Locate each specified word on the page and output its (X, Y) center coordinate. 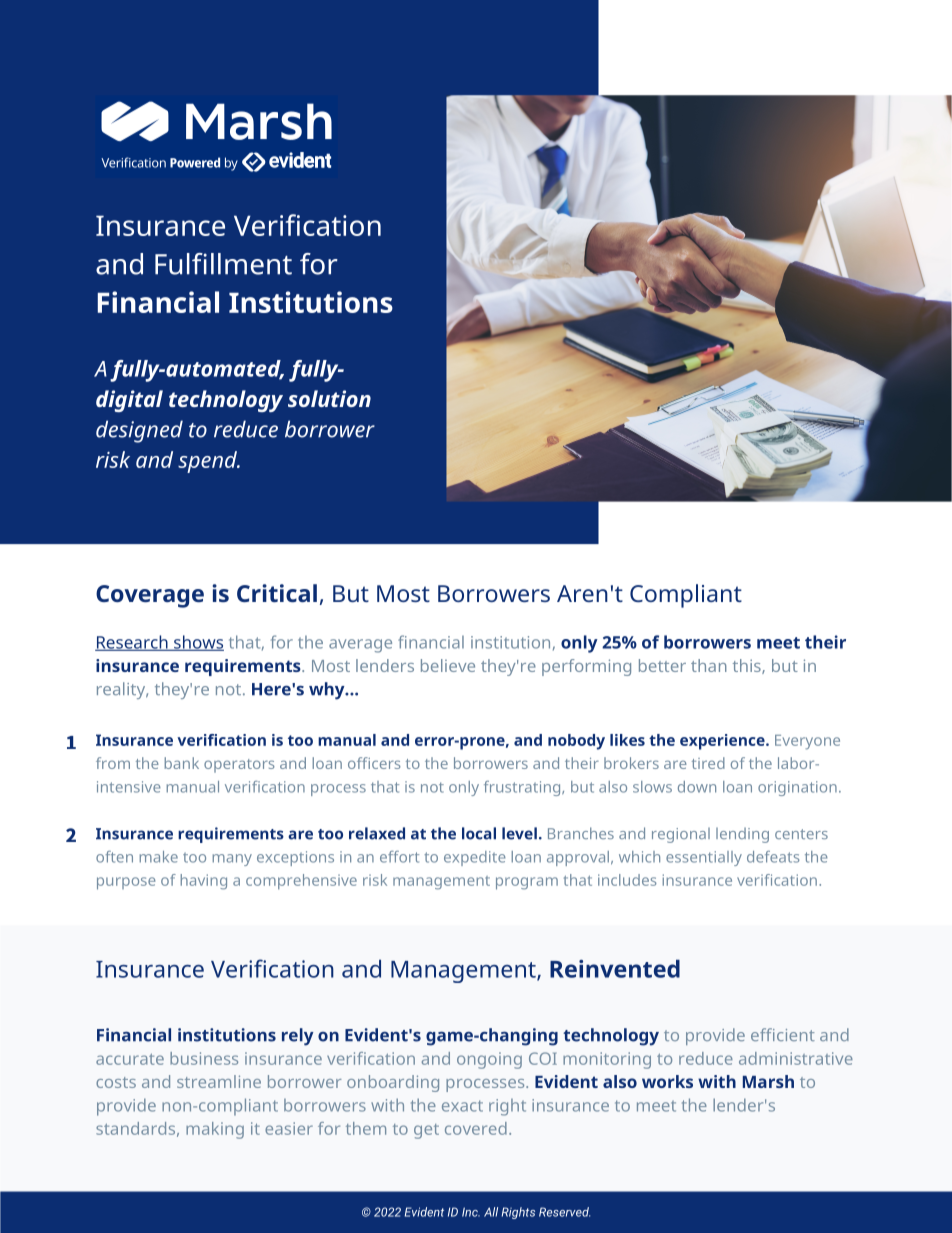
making (215, 1130)
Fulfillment (223, 264)
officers (374, 763)
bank (182, 763)
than (709, 665)
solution (329, 398)
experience (723, 742)
